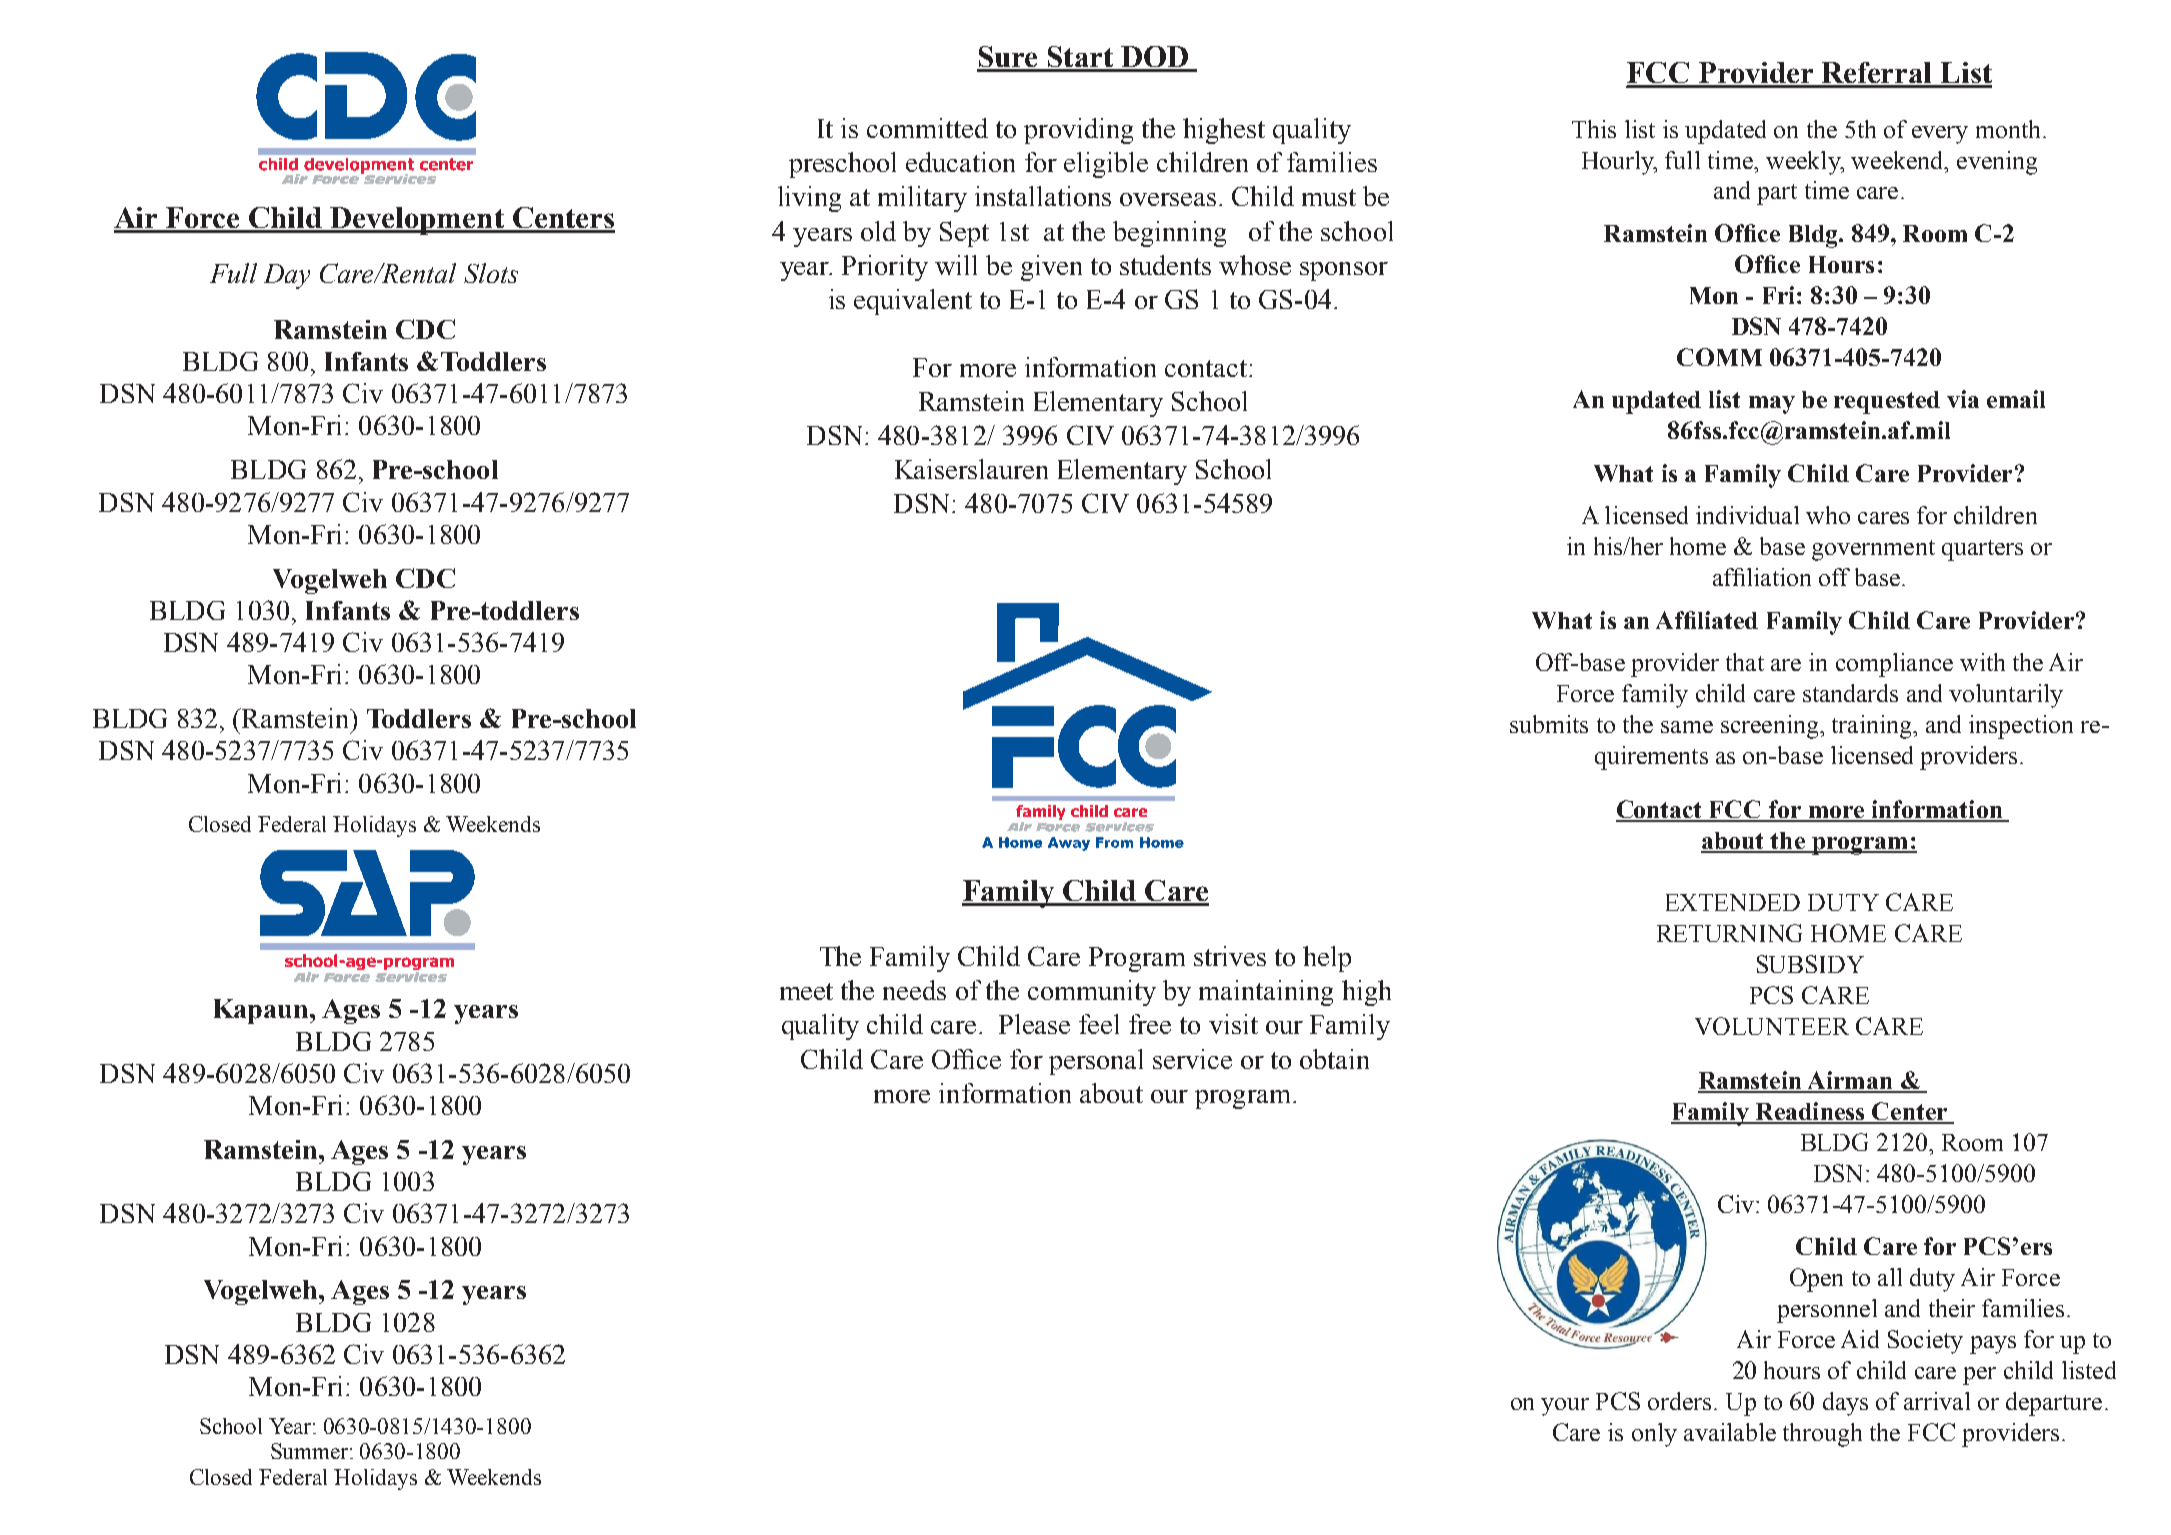  I want to click on Summer, so click(311, 1451).
